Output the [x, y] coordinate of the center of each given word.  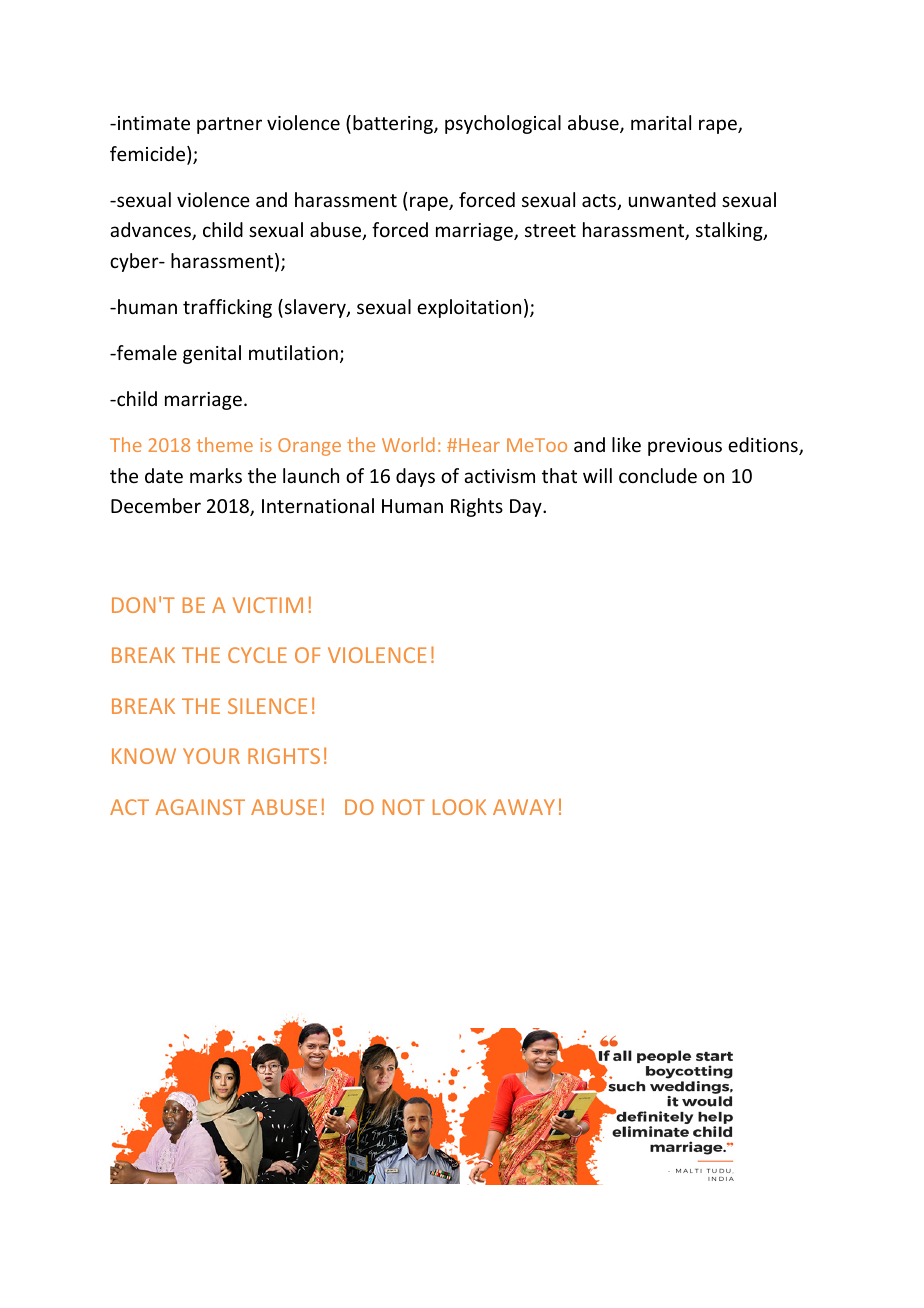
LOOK [459, 807]
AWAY [524, 807]
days [415, 477]
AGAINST [200, 807]
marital [661, 122]
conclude [658, 475]
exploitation [469, 308]
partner [229, 125]
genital [212, 354]
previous [685, 447]
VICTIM [268, 605]
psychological [503, 124]
